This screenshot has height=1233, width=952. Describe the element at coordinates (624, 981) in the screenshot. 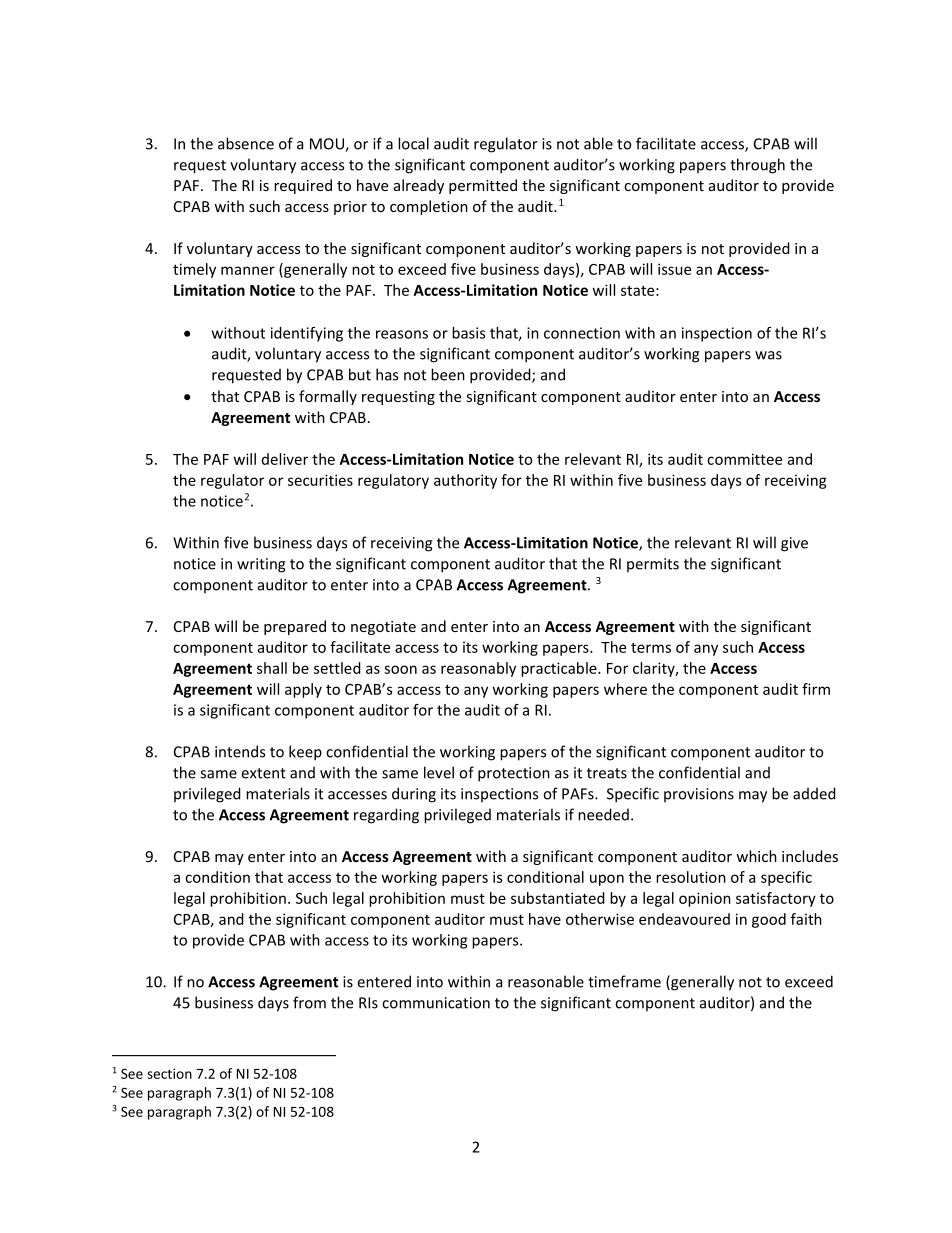

I see `timeframe` at that location.
